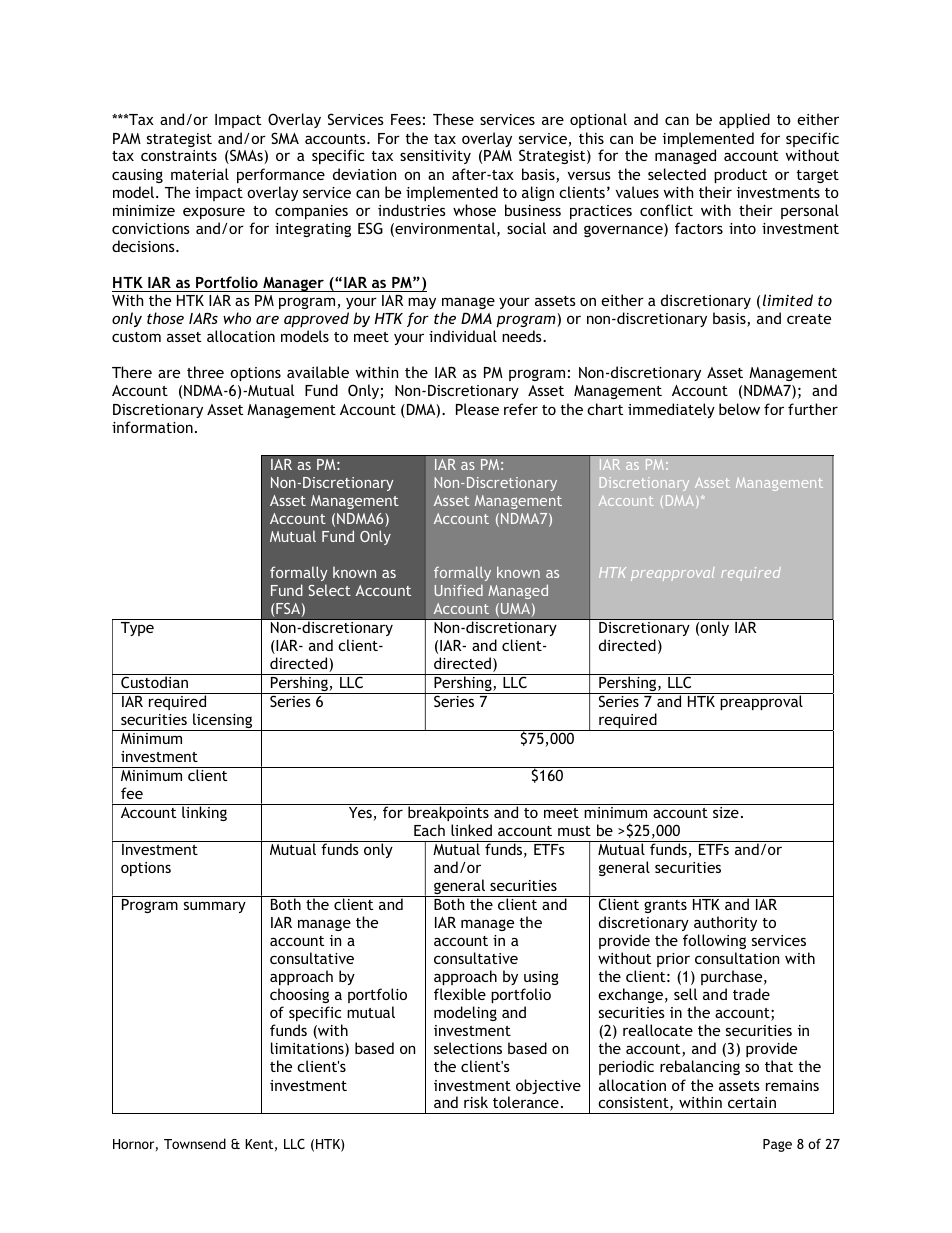  I want to click on linking, so click(204, 812).
